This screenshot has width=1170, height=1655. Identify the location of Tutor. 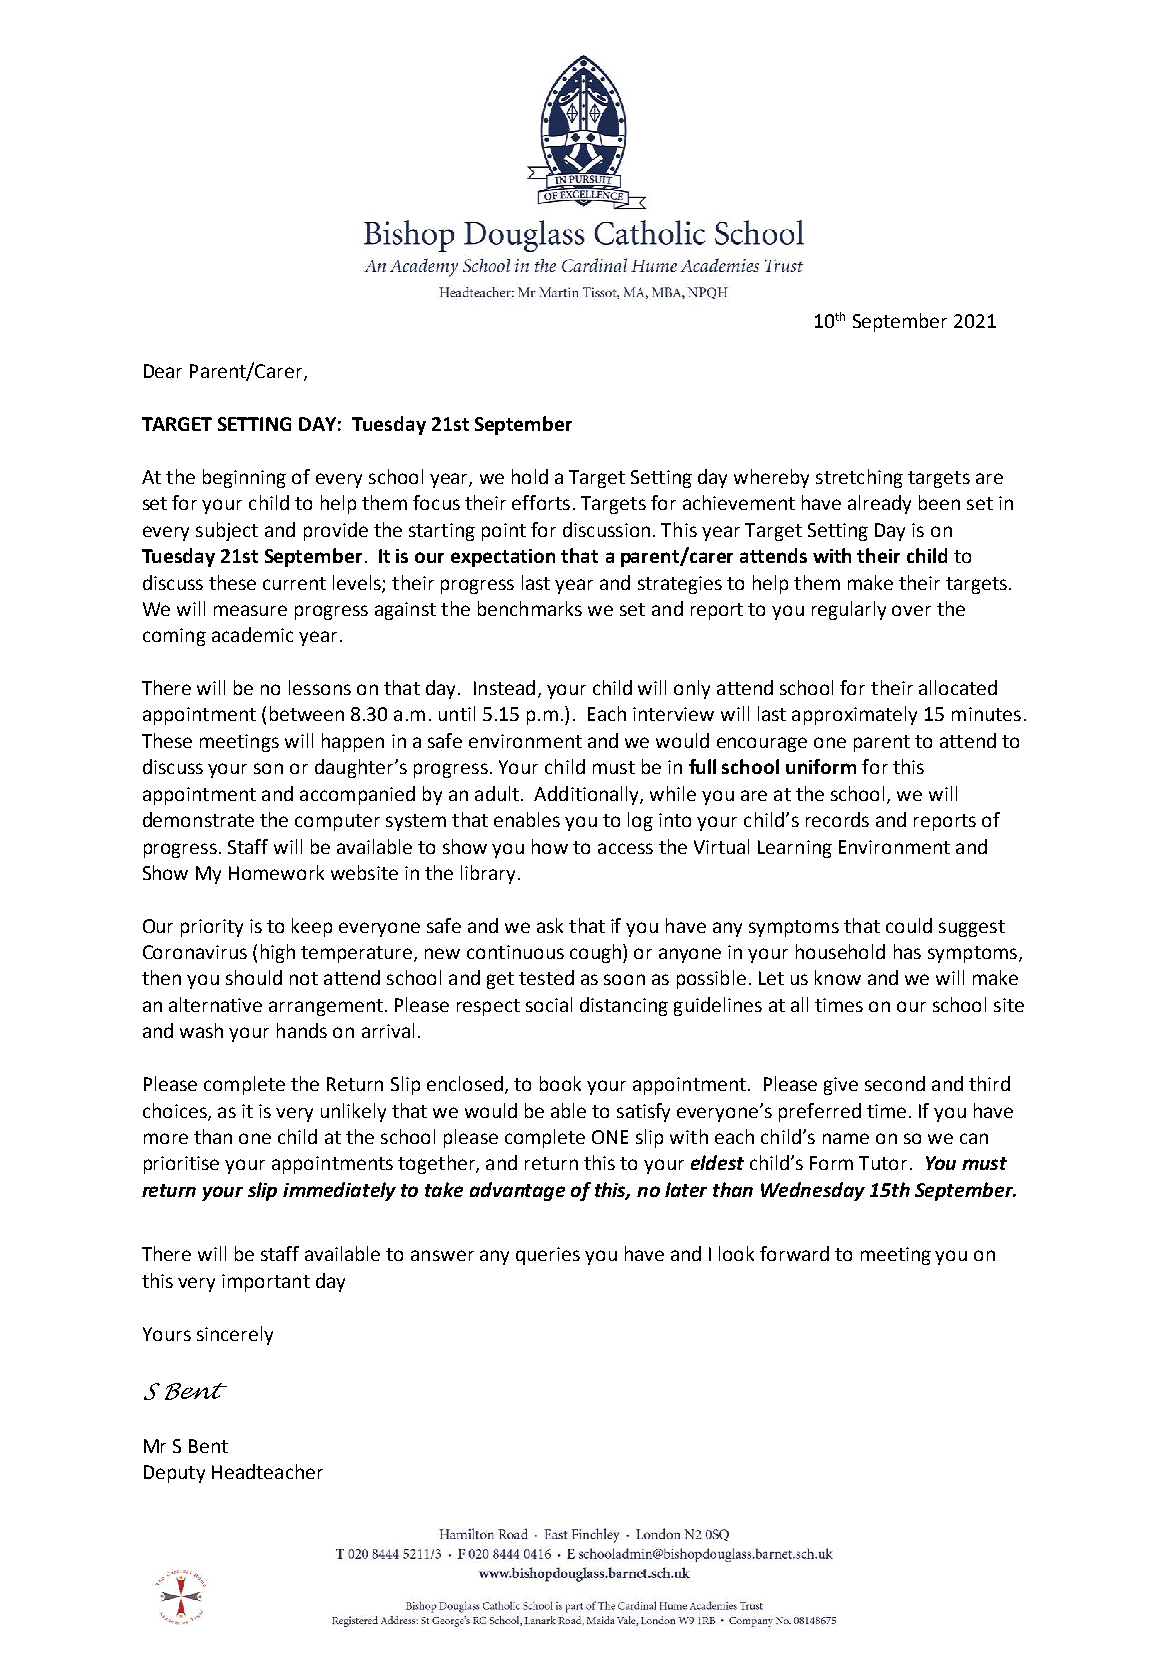
(883, 1163).
